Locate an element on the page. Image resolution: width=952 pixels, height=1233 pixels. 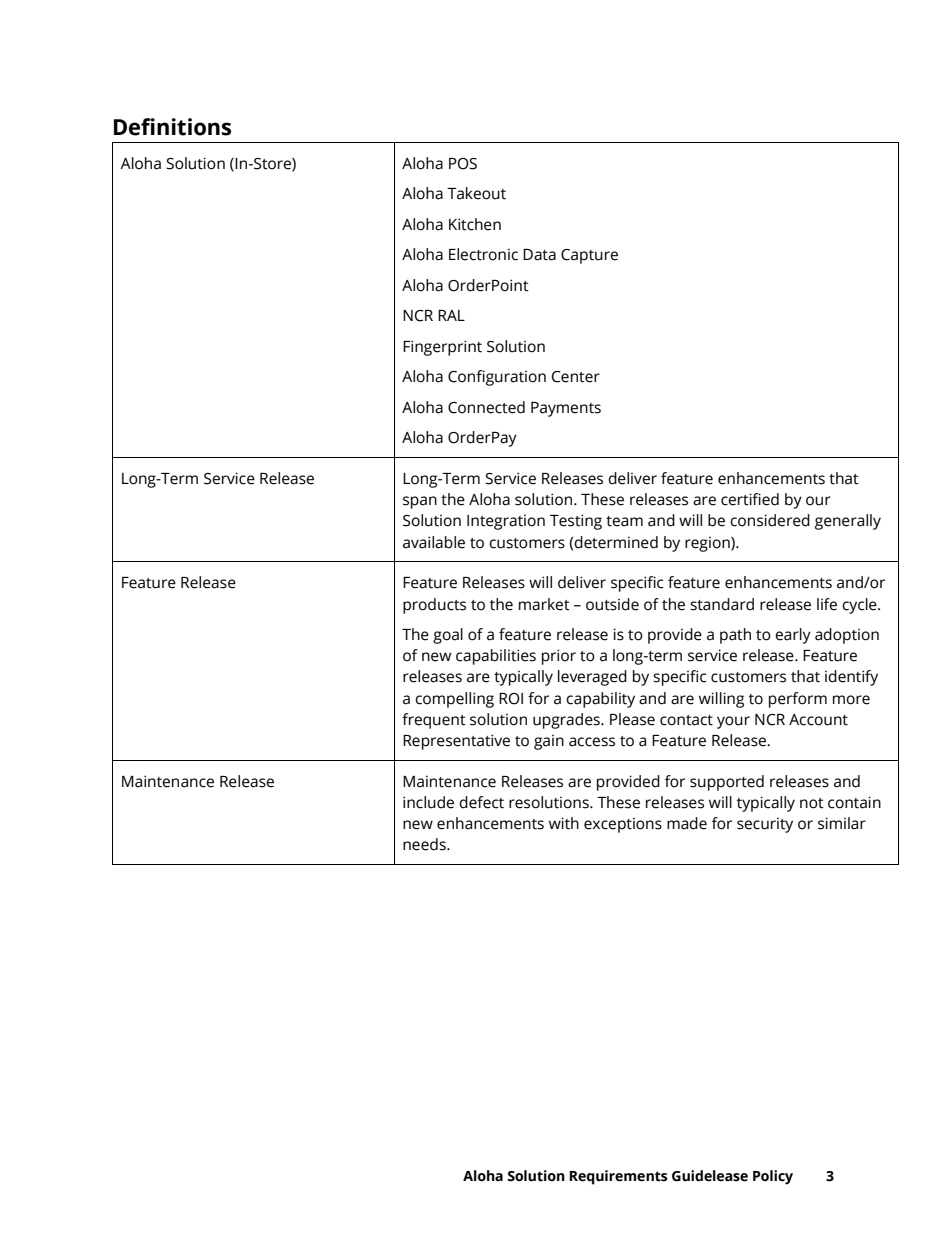
Integration is located at coordinates (506, 522).
